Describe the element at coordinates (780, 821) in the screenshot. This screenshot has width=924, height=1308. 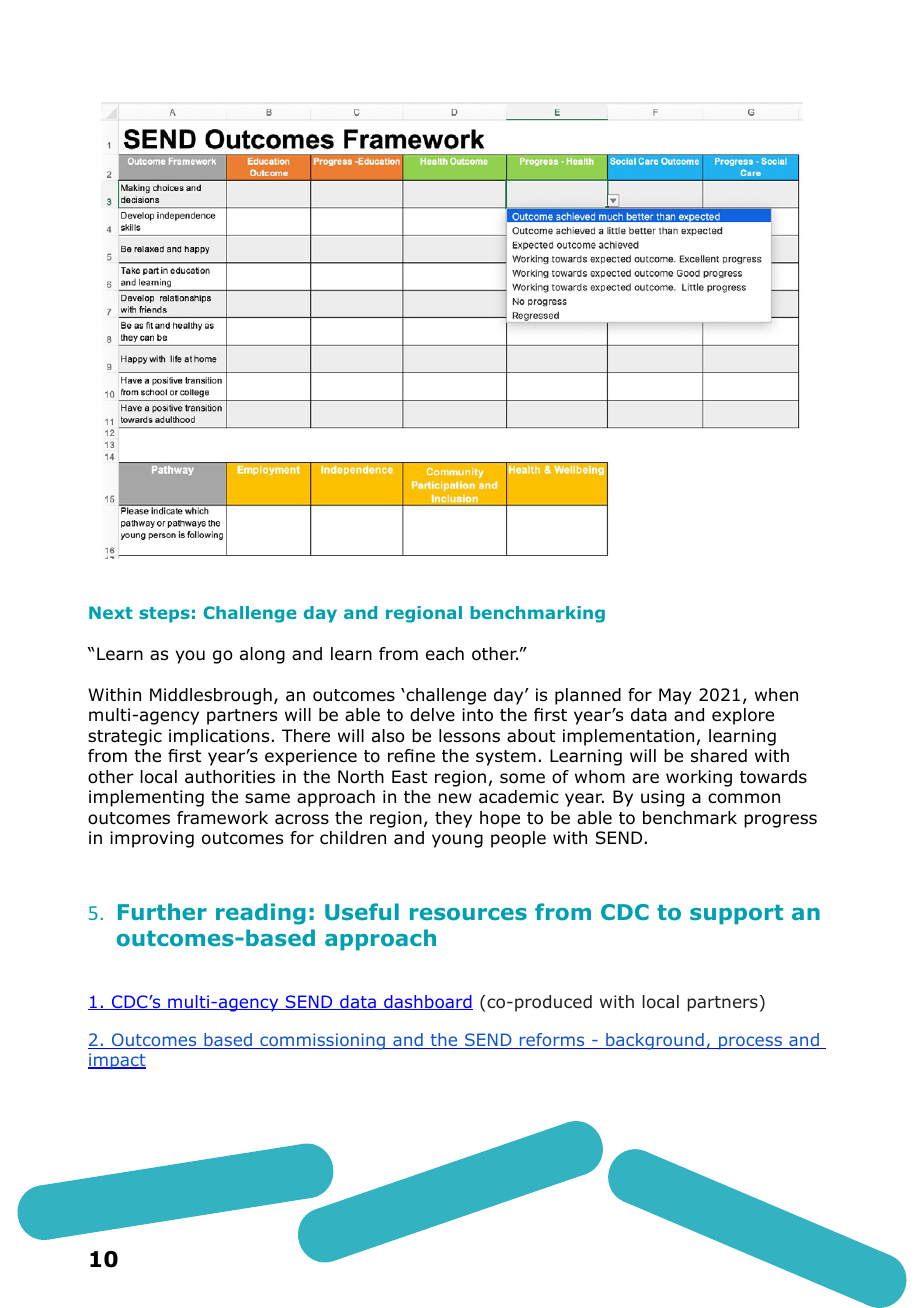
I see `progress` at that location.
